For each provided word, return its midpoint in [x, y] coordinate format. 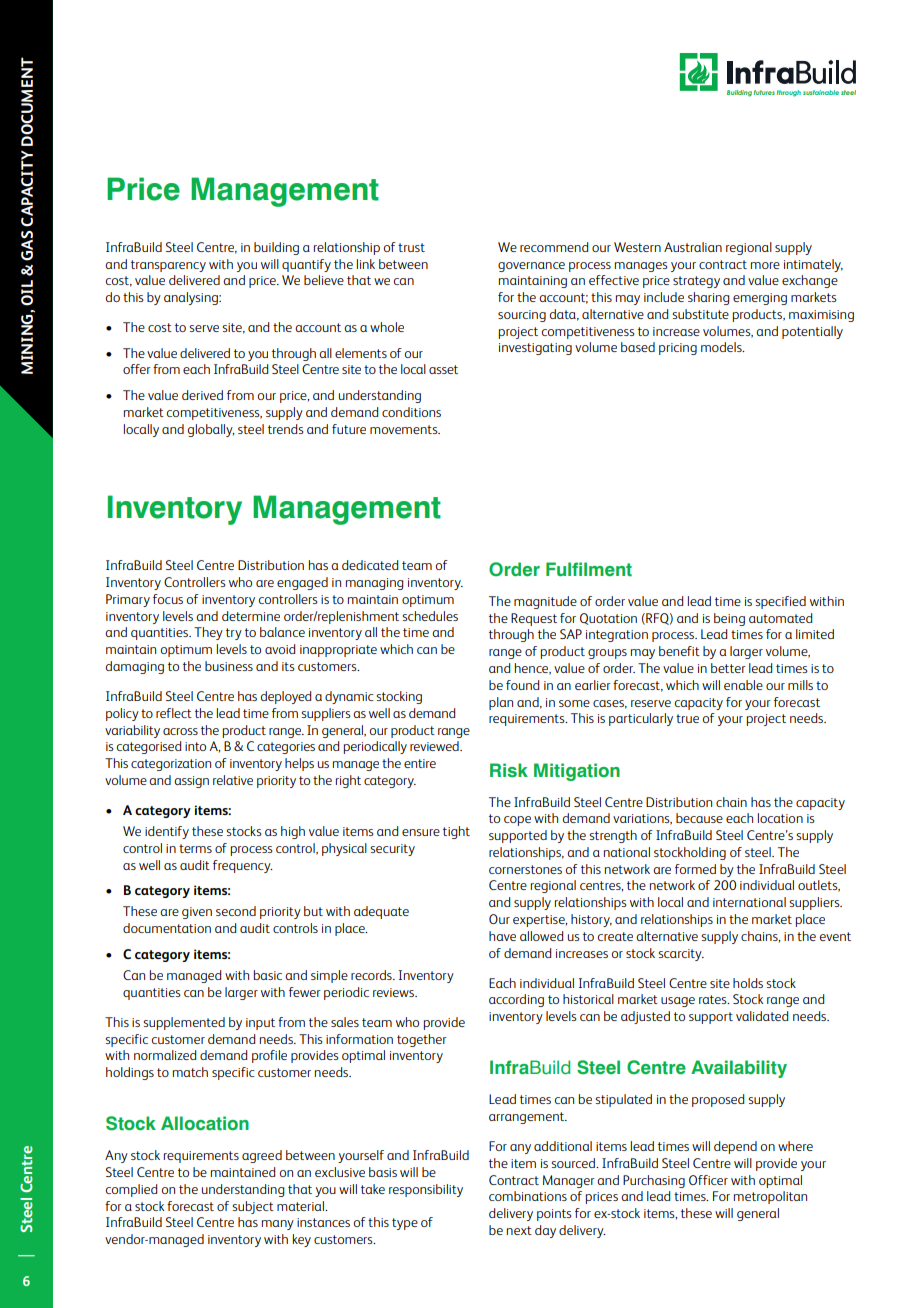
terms [195, 848]
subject [253, 1207]
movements [405, 429]
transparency [168, 266]
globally [211, 430]
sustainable [821, 92]
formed [695, 869]
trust [411, 247]
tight [456, 832]
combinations [528, 1196]
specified [780, 602]
